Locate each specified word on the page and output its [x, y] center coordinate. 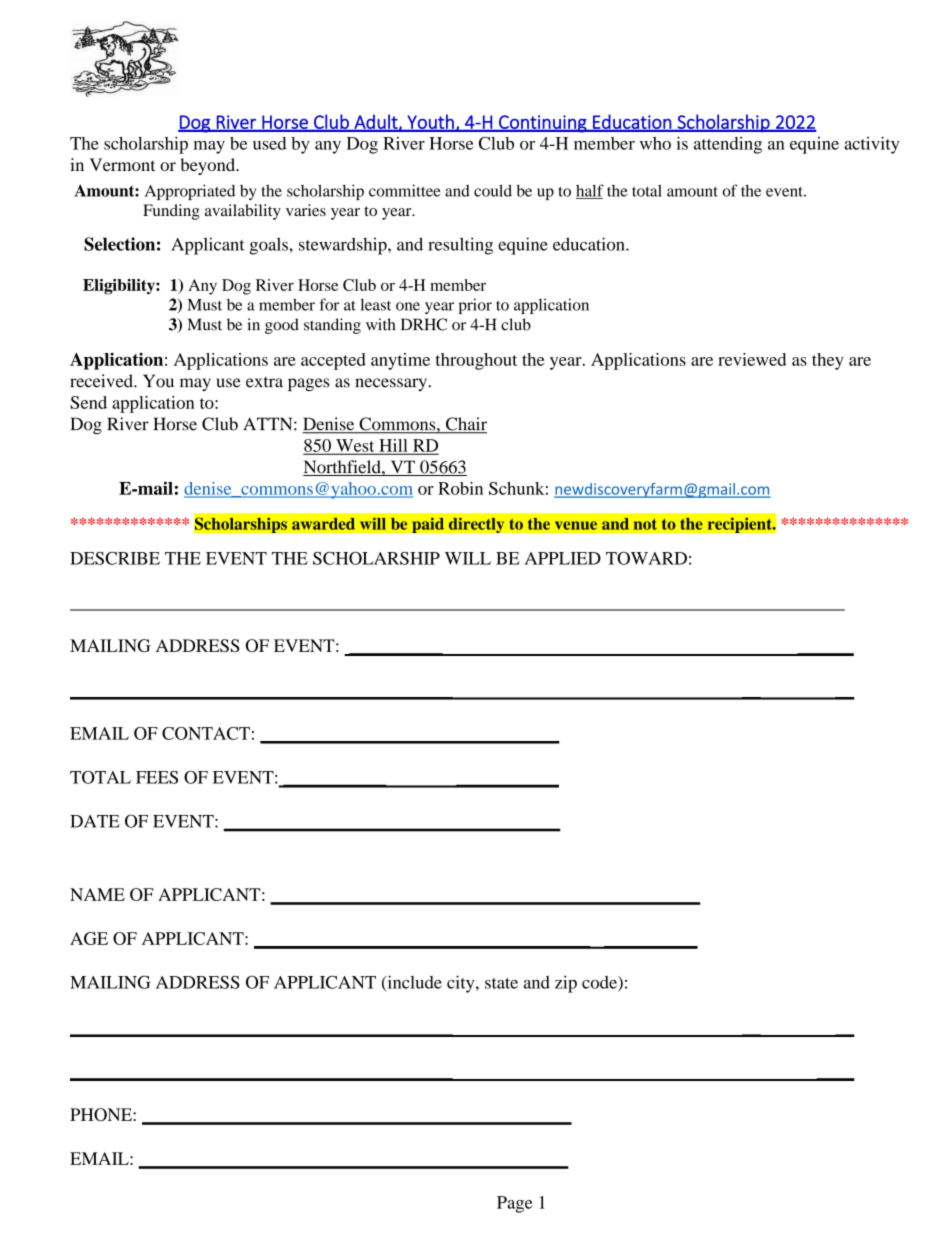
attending [728, 145]
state [501, 983]
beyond [209, 166]
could [493, 190]
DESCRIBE [115, 558]
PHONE [102, 1114]
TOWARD [646, 558]
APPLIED [563, 558]
